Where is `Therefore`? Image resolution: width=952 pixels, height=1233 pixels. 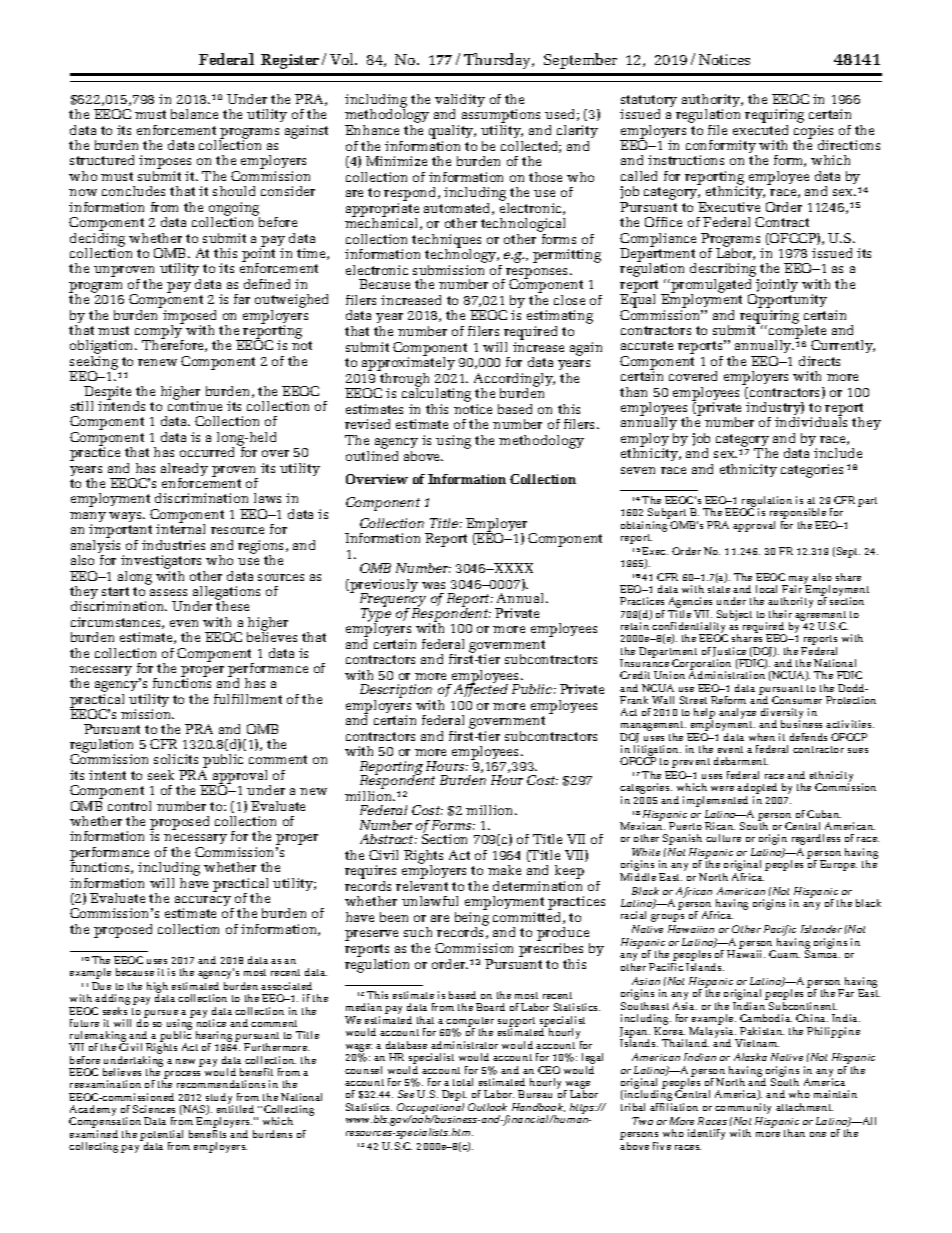 Therefore is located at coordinates (174, 345).
